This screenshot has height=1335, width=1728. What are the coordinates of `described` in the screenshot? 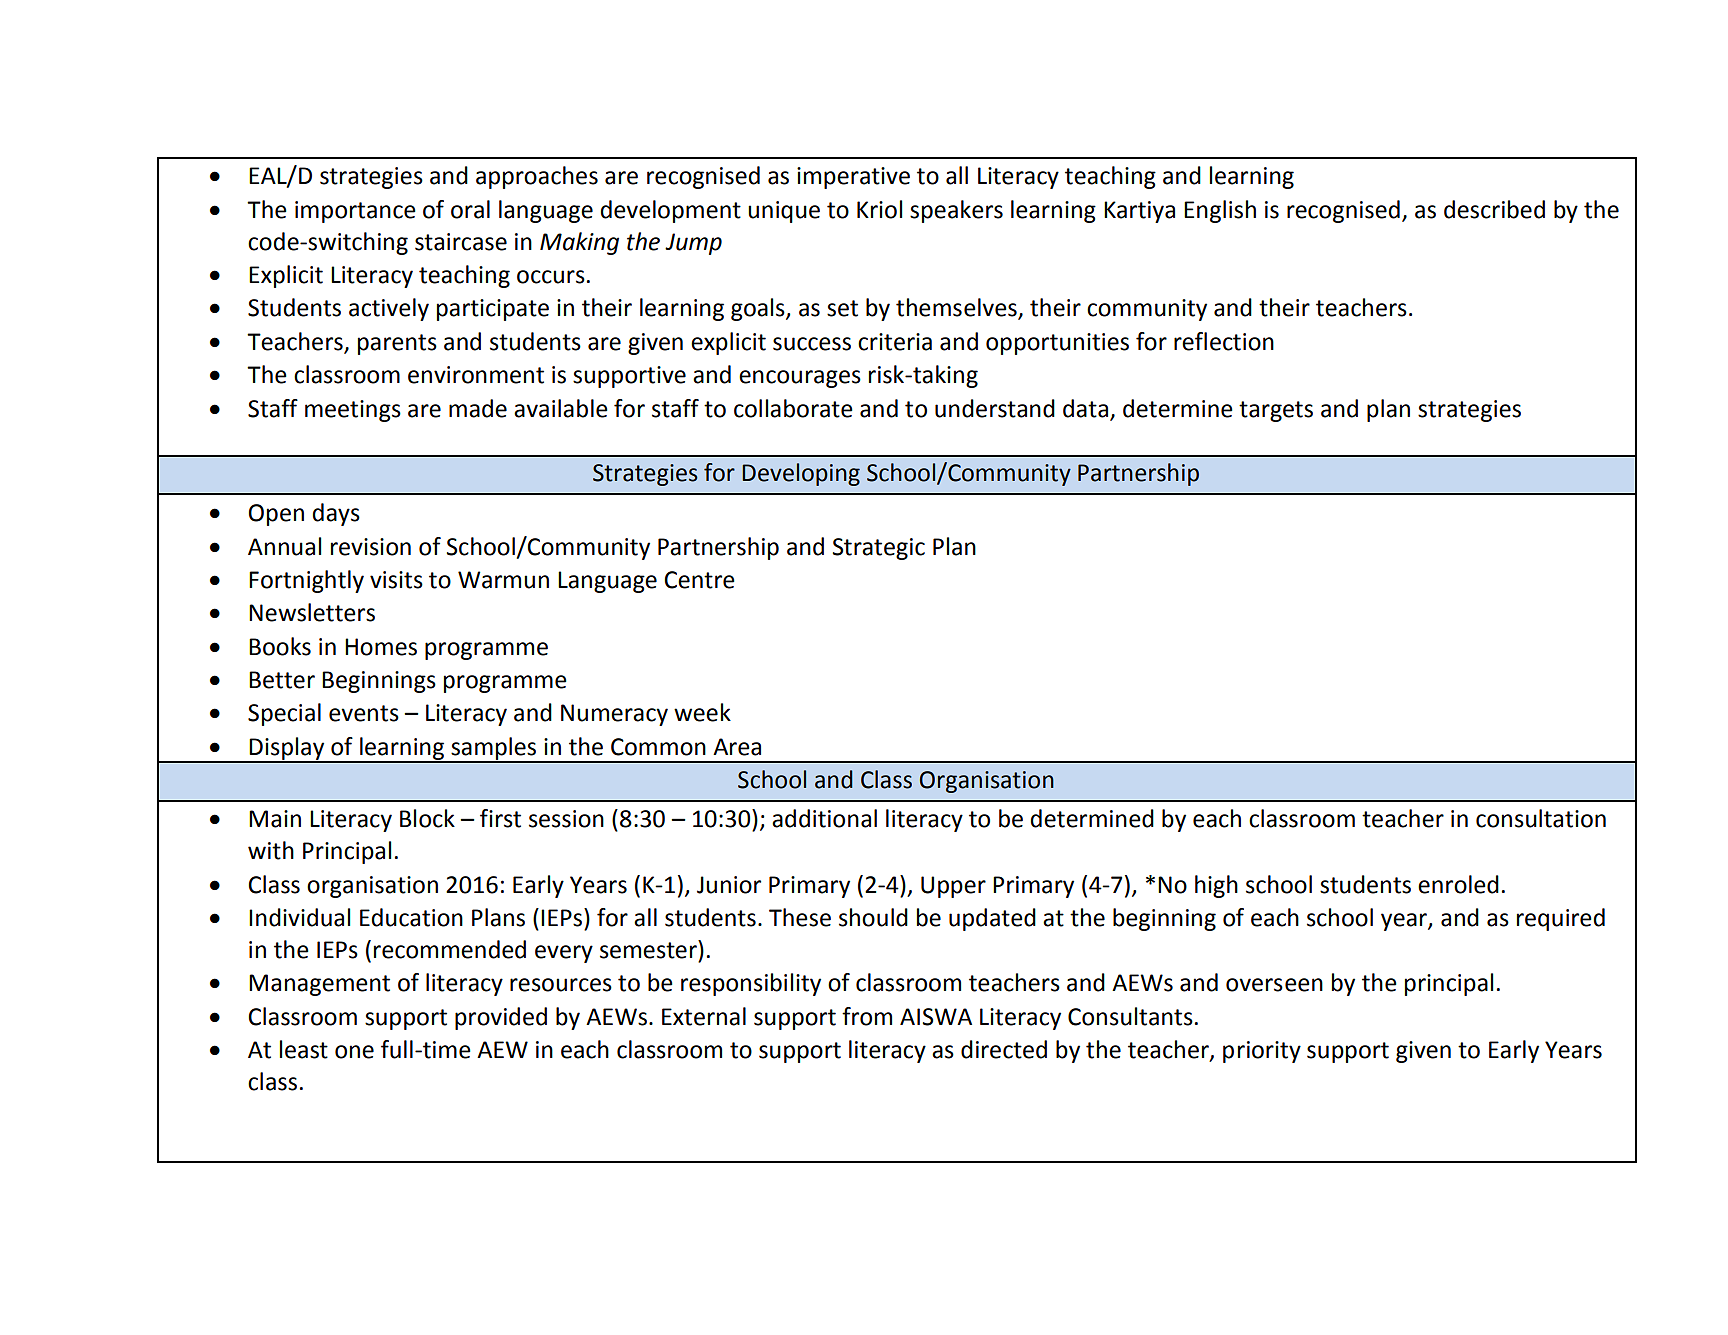 It's located at (1494, 209).
